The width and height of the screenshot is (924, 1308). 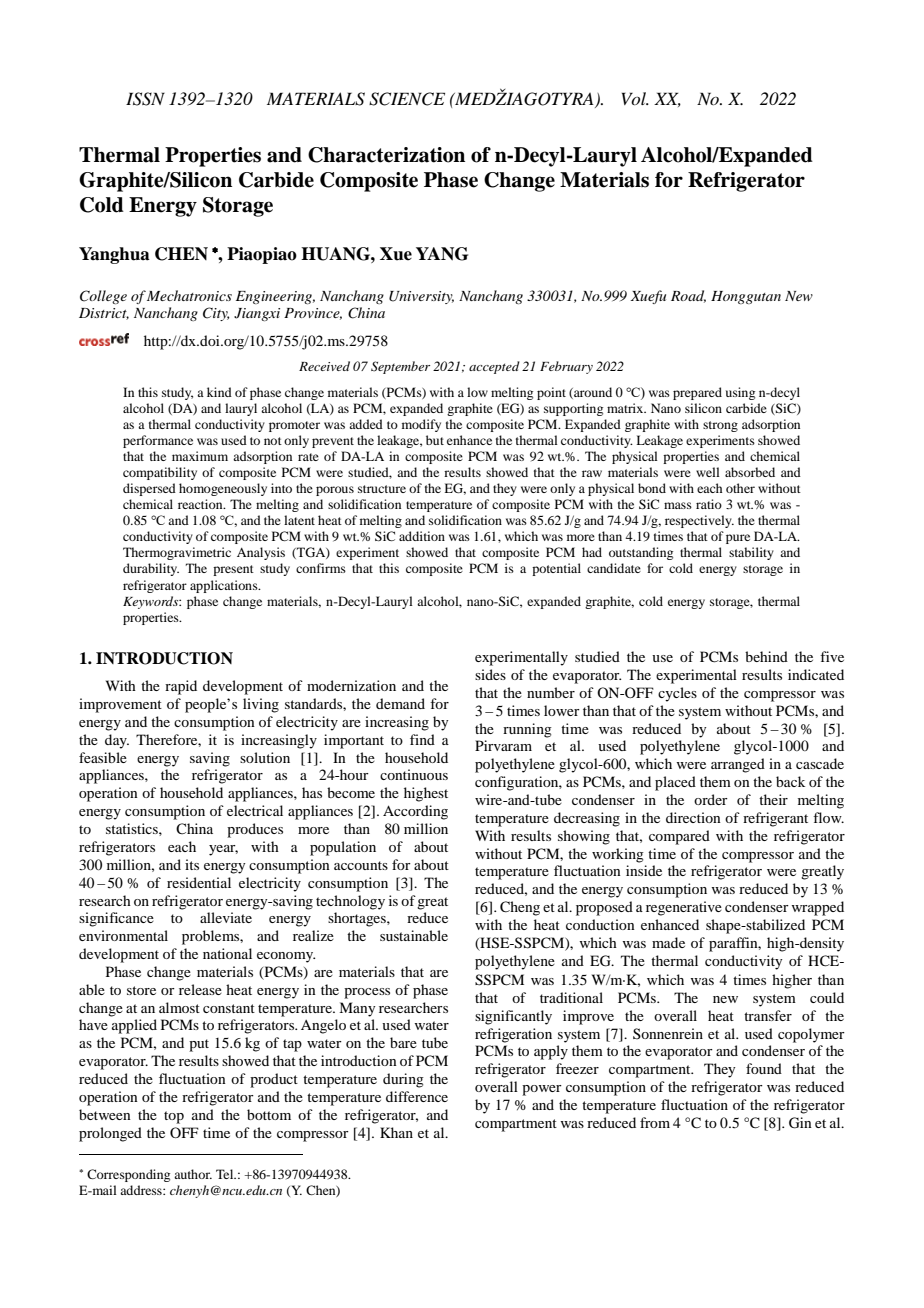 What do you see at coordinates (407, 99) in the screenshot?
I see `SCIENCE` at bounding box center [407, 99].
